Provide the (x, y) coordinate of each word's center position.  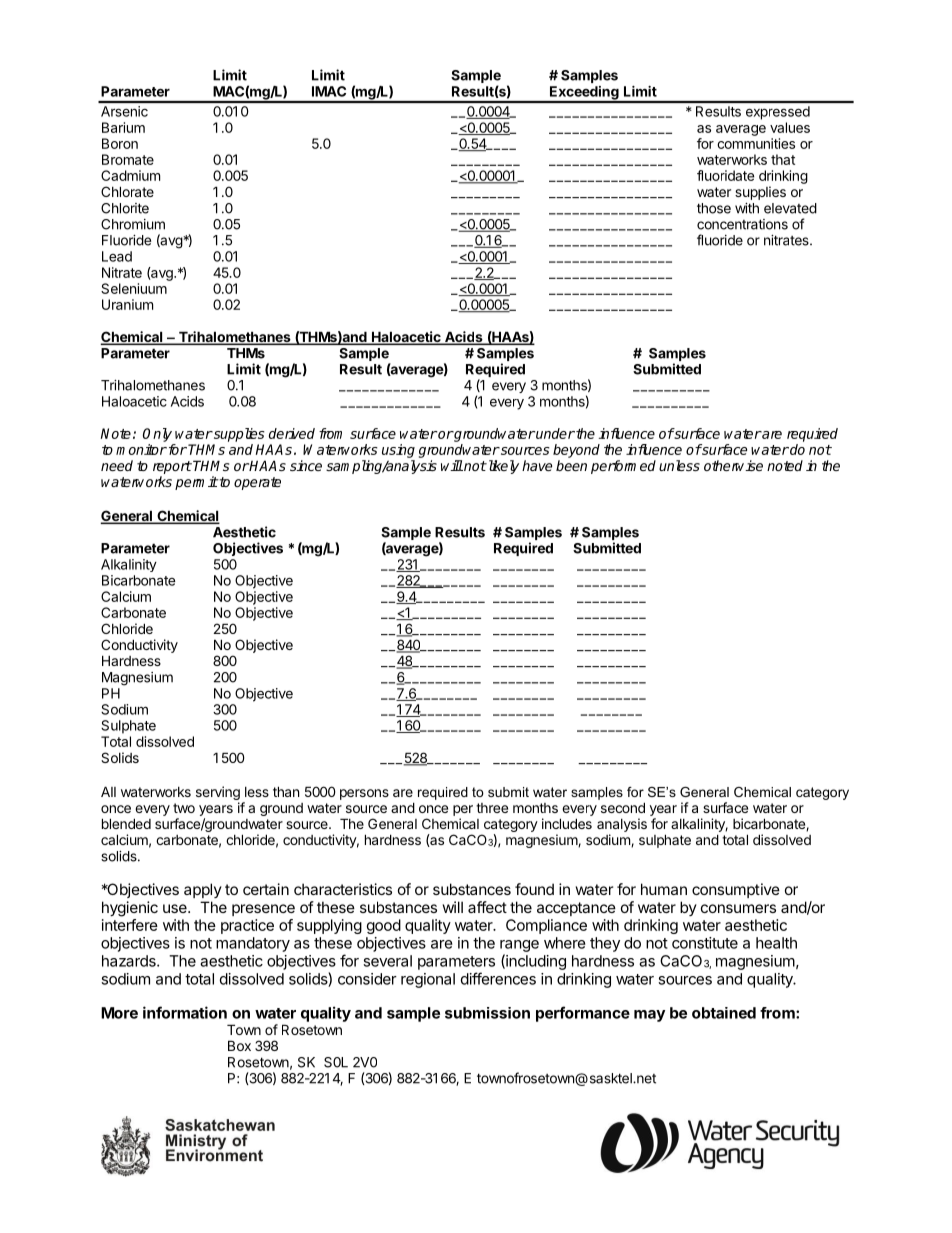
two (184, 808)
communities (756, 143)
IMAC (329, 91)
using (398, 451)
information (185, 1012)
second (623, 807)
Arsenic (124, 111)
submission (487, 1013)
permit (196, 483)
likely (502, 467)
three (492, 808)
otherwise (733, 465)
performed (623, 467)
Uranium (127, 304)
